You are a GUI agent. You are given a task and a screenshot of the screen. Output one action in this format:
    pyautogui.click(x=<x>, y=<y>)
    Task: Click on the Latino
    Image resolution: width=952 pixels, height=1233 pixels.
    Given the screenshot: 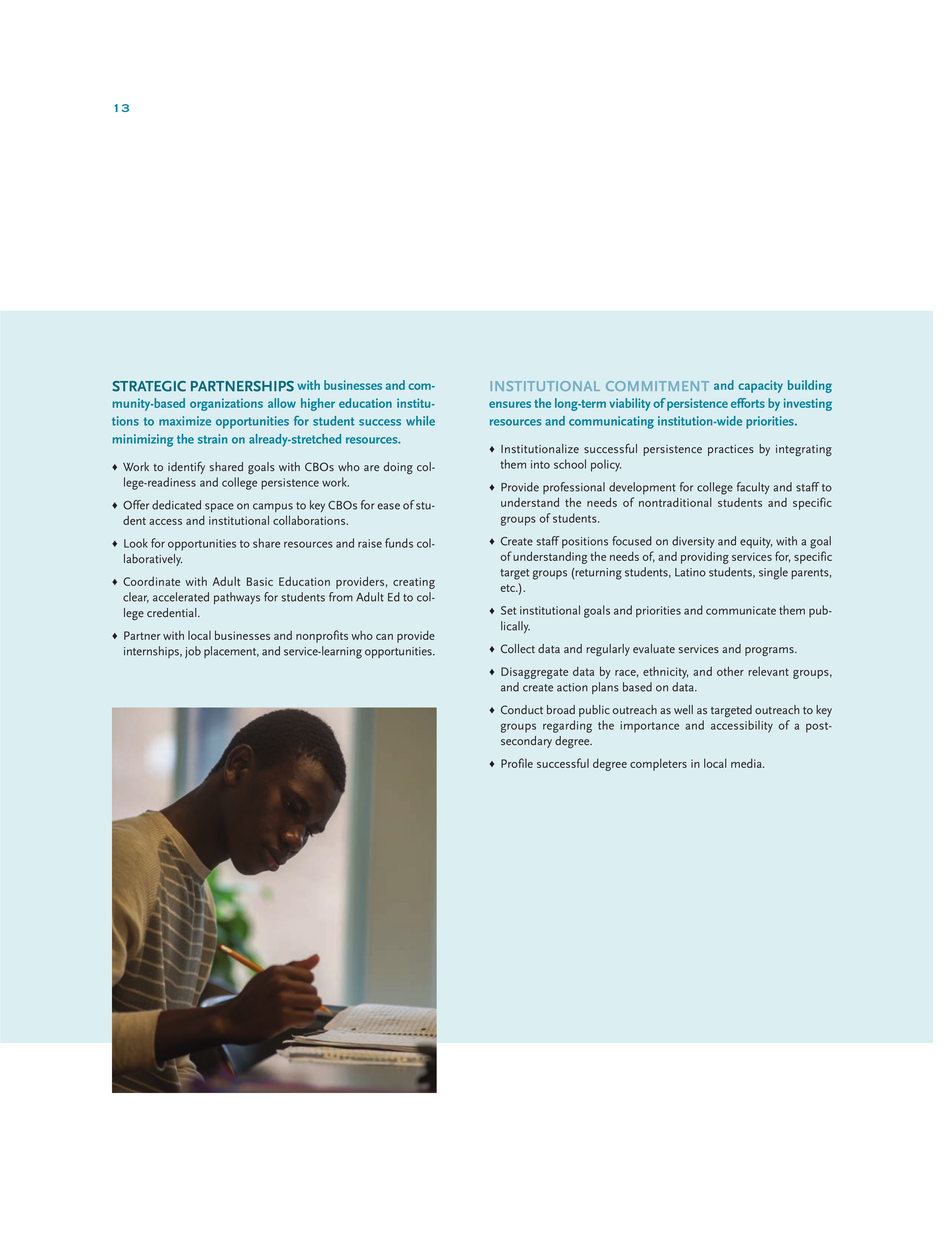 What is the action you would take?
    pyautogui.click(x=690, y=572)
